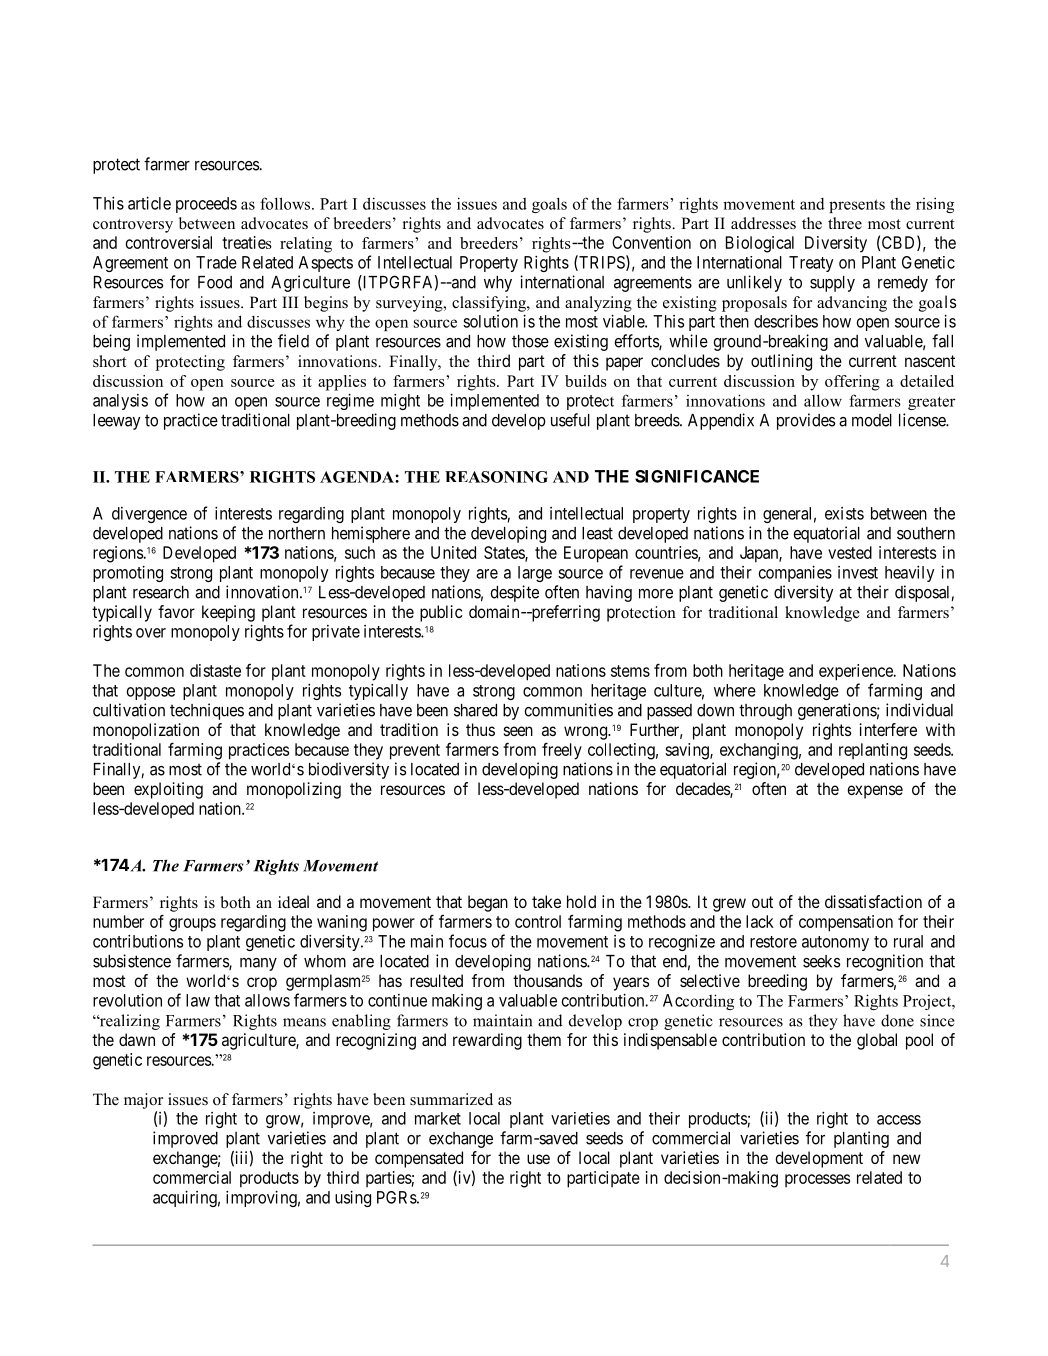 The image size is (1048, 1356). Describe the element at coordinates (143, 1101) in the page. I see `major` at that location.
